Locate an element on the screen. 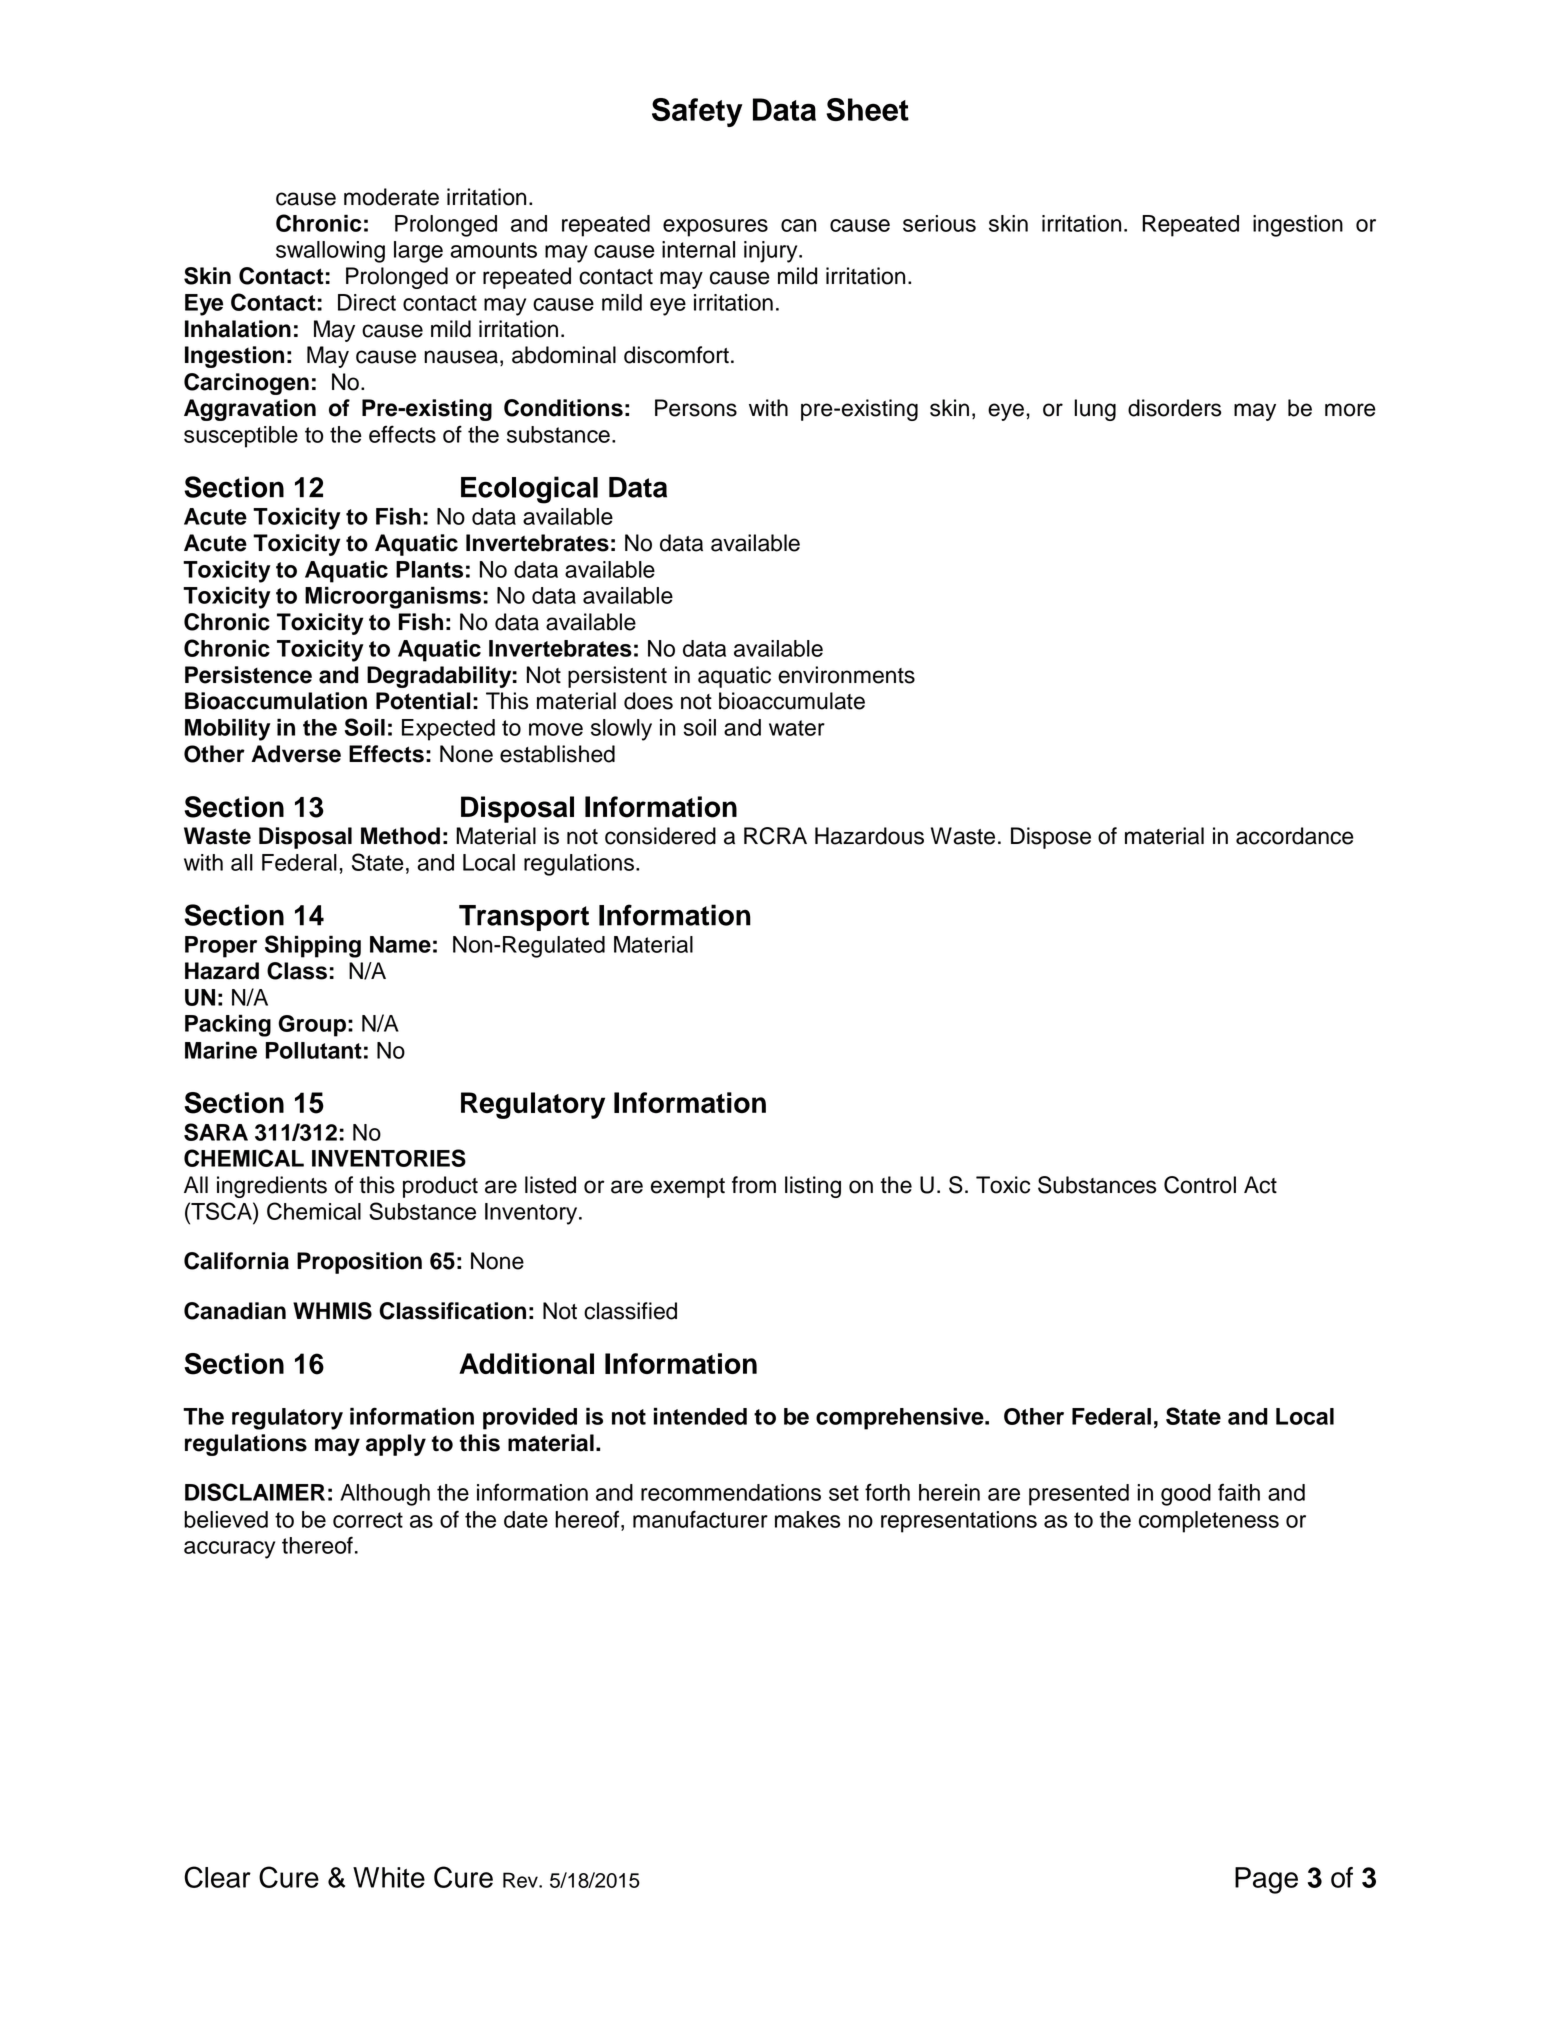 The height and width of the screenshot is (2019, 1560). Rev is located at coordinates (521, 1880).
